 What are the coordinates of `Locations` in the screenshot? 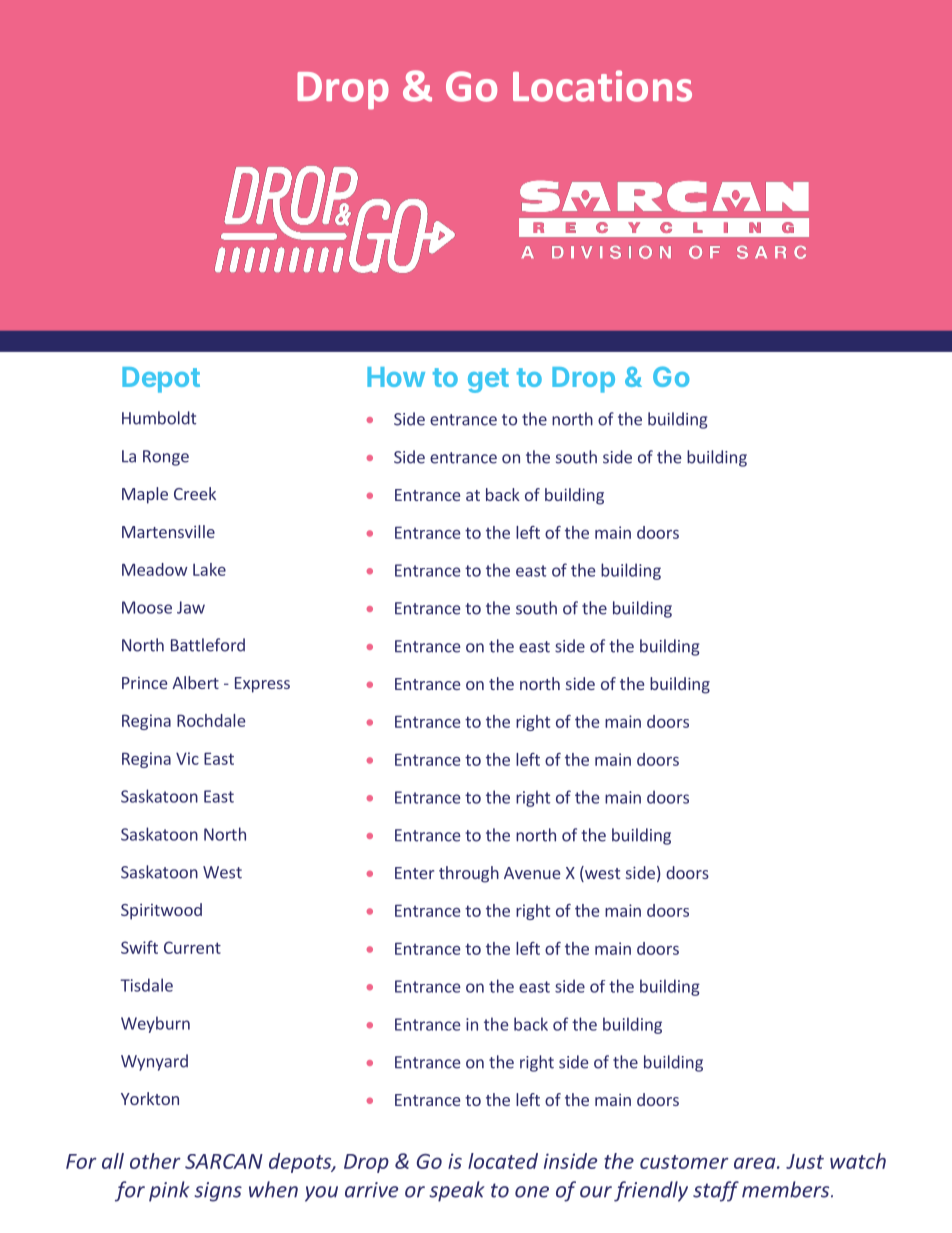 It's located at (602, 86).
